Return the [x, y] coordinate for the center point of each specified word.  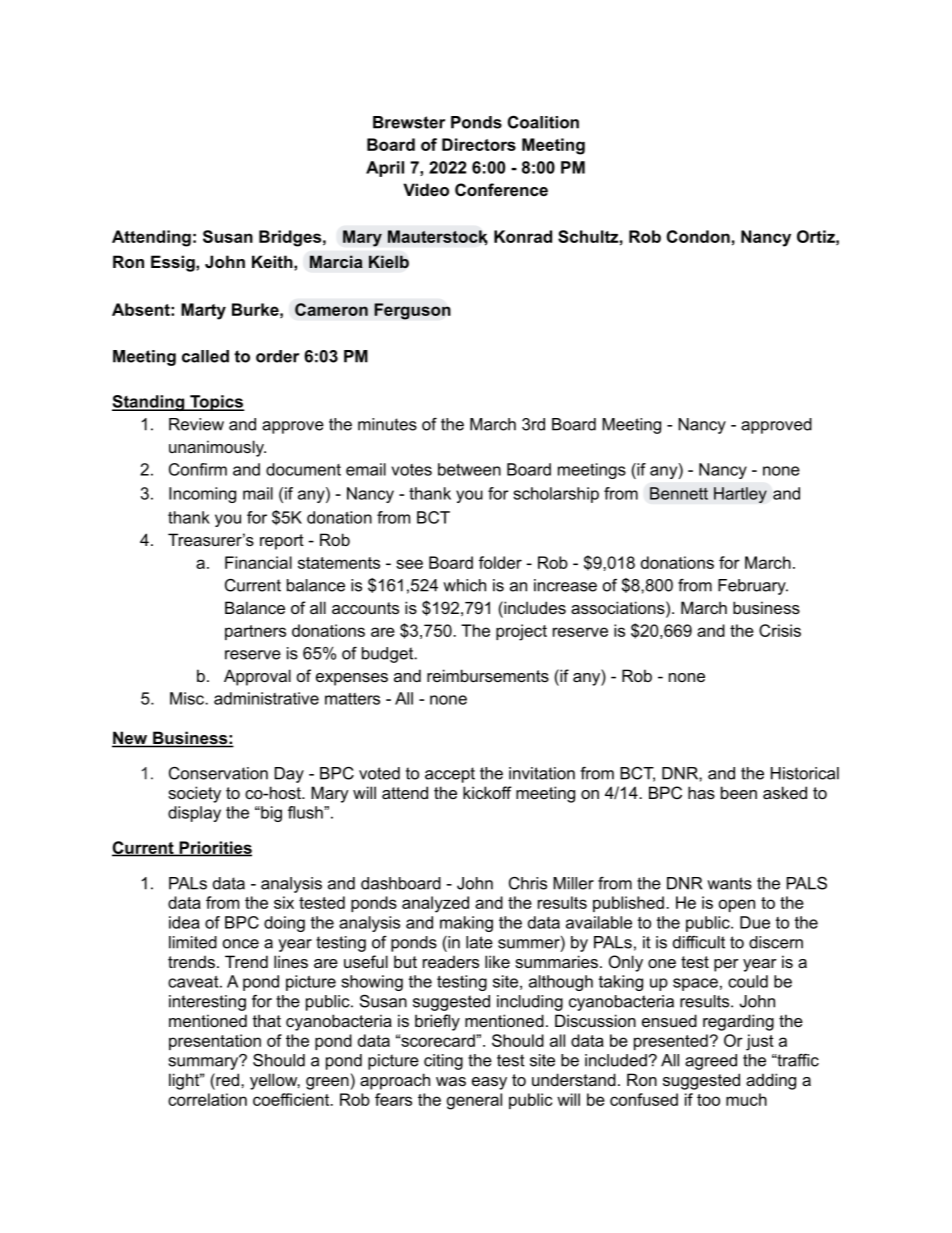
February [753, 587]
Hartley [740, 495]
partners [255, 632]
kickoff [487, 792]
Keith [273, 261]
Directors [479, 144]
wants [729, 883]
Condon [698, 236]
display [194, 814]
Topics [216, 403]
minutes [387, 424]
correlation [207, 1099]
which [464, 585]
